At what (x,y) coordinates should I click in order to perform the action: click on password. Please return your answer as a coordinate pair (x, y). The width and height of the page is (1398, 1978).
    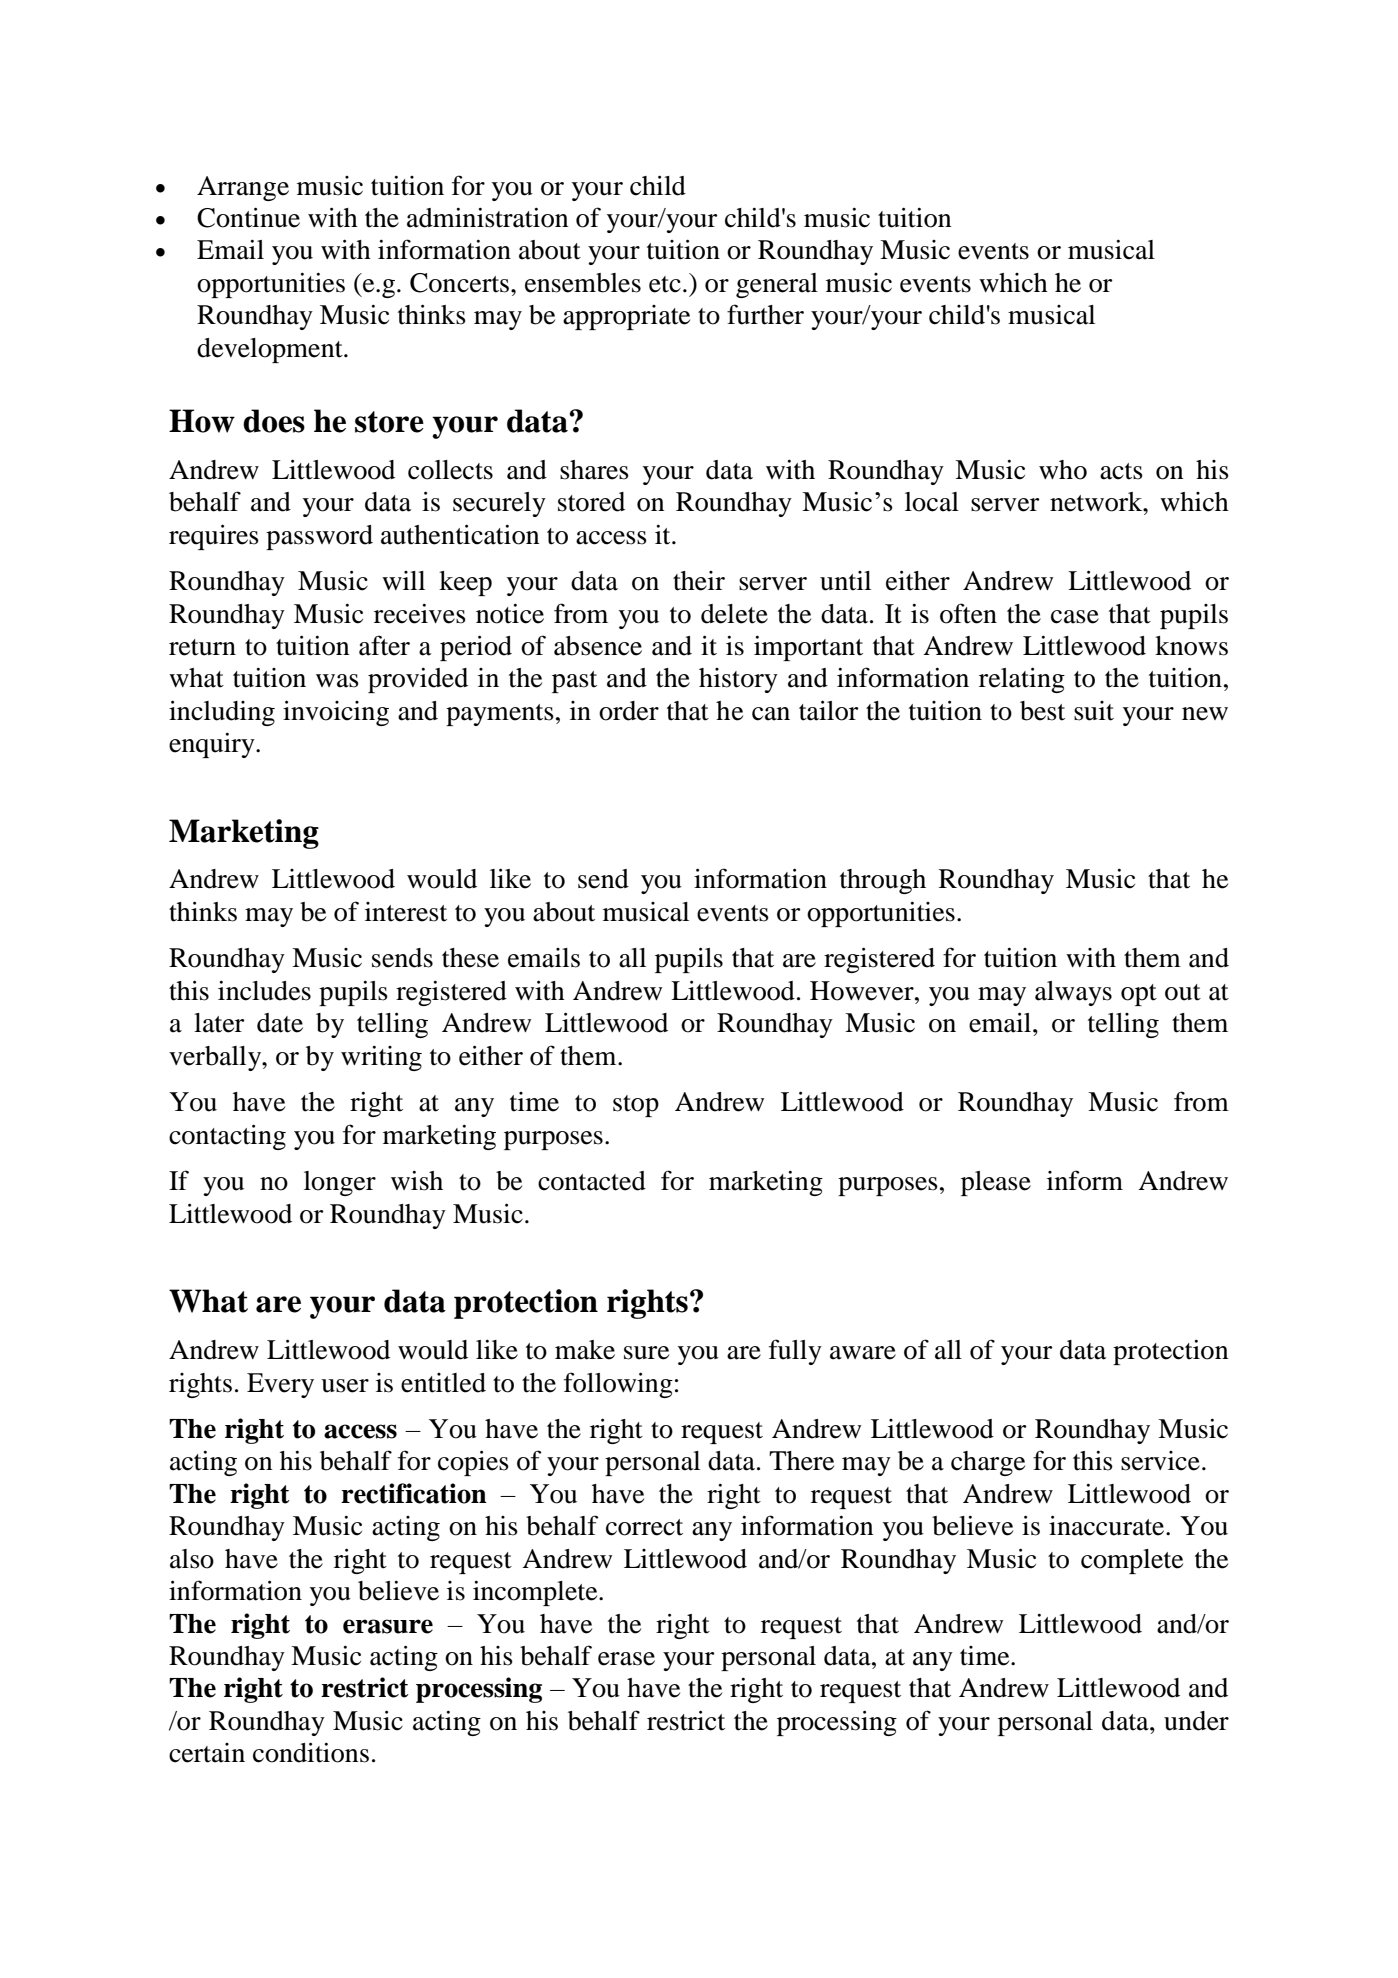
    Looking at the image, I should click on (319, 537).
